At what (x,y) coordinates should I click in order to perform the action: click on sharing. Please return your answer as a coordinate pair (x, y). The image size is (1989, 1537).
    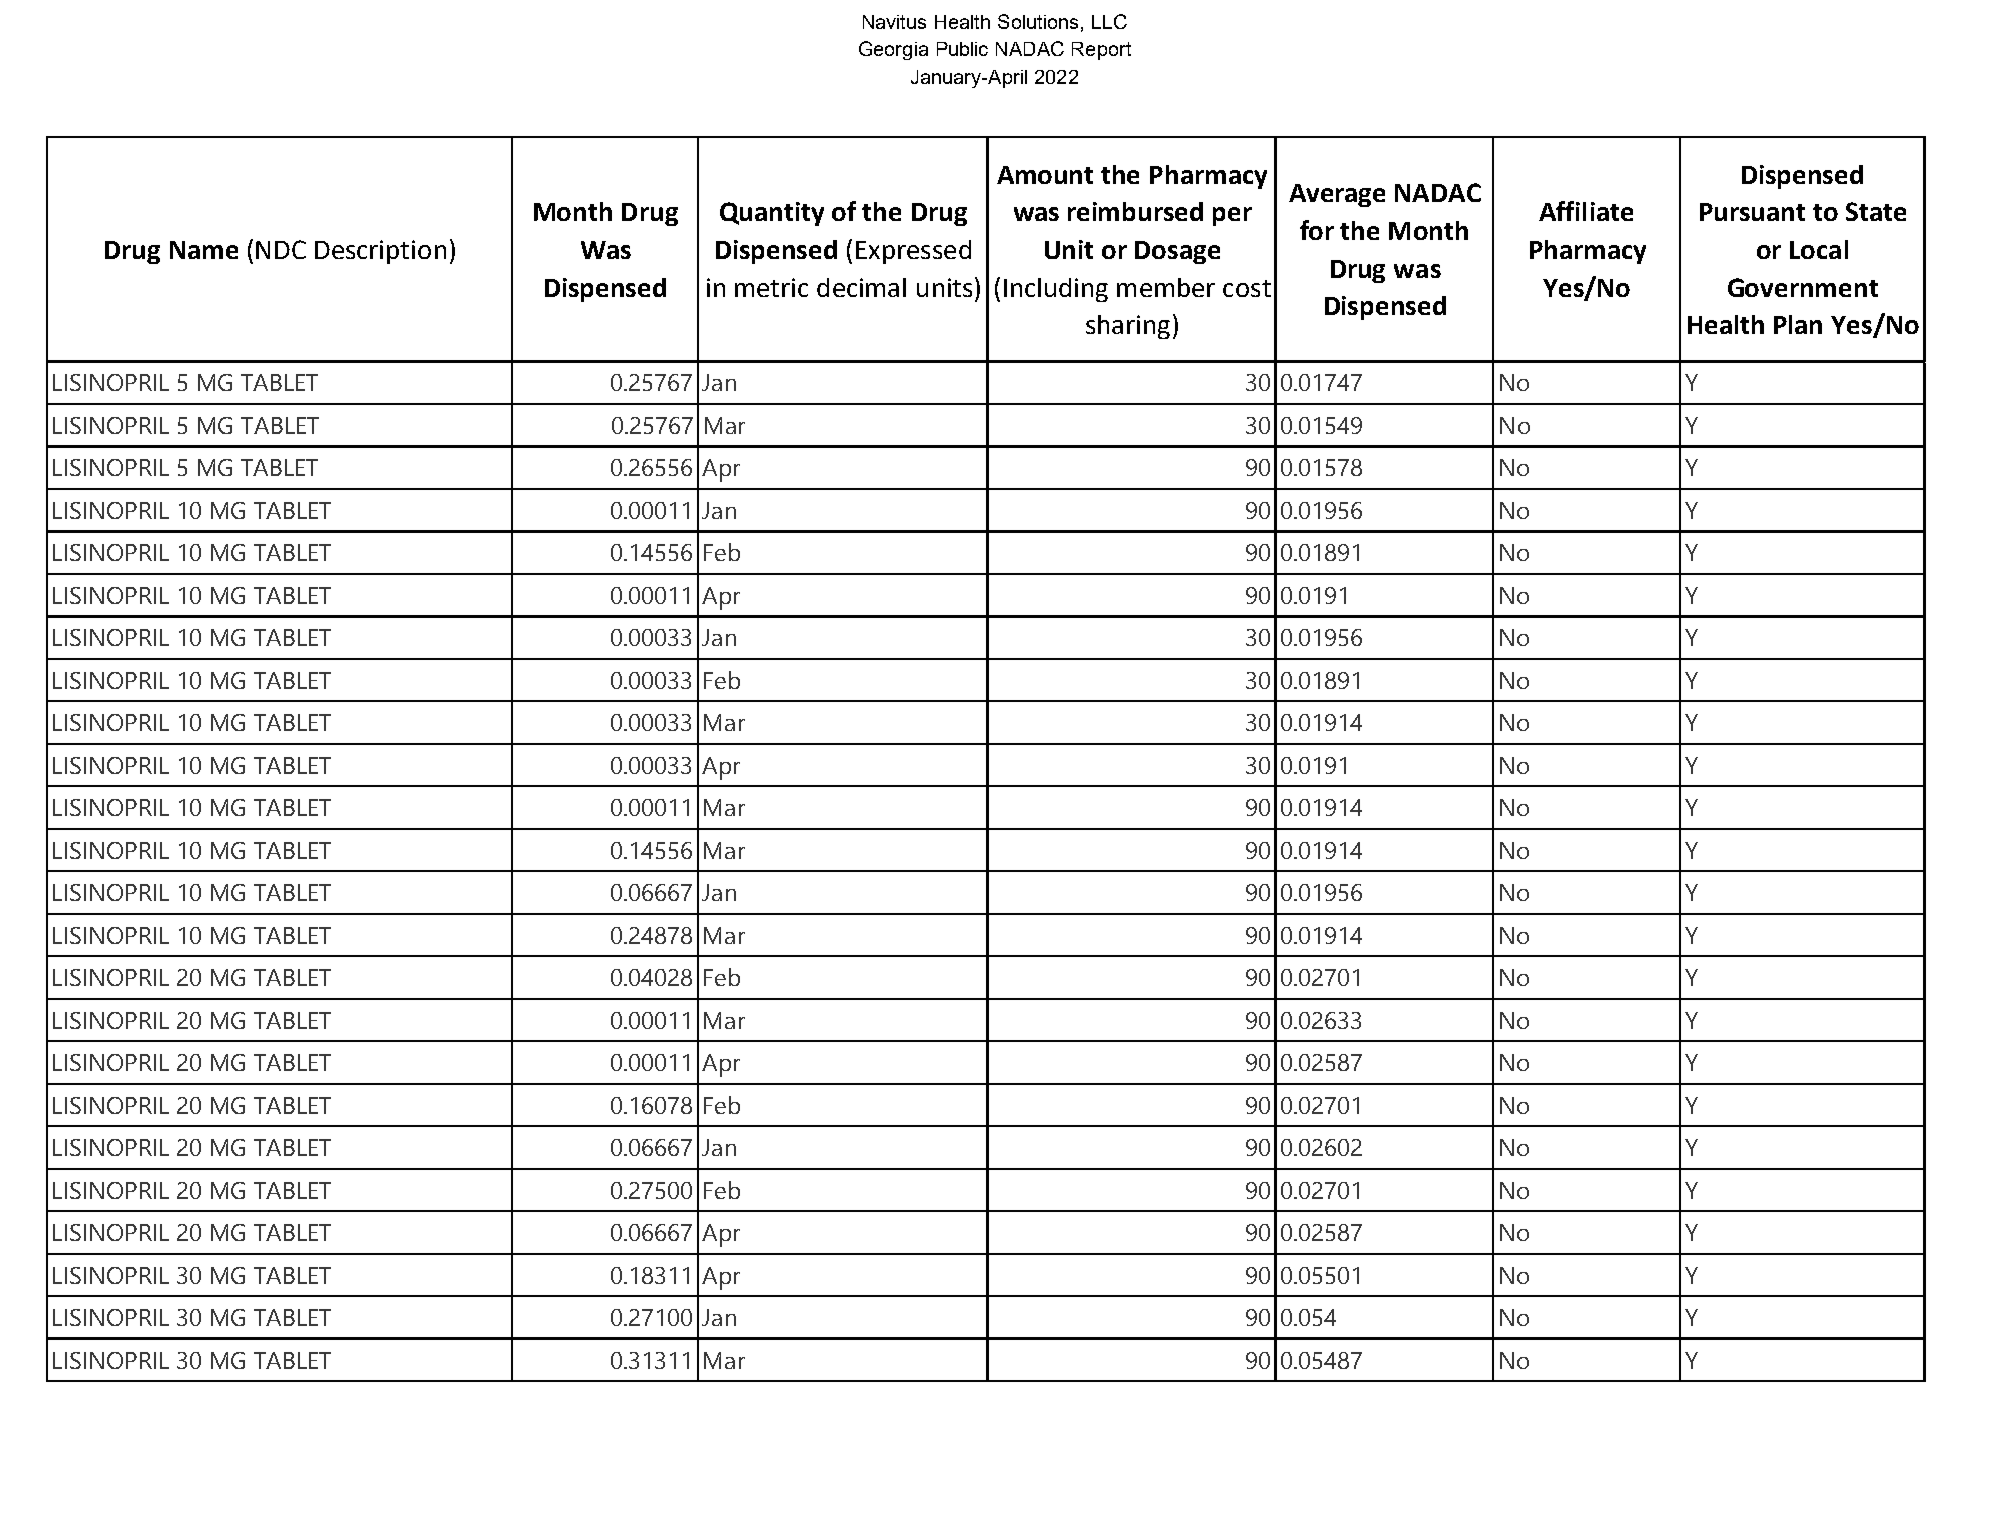
    Looking at the image, I should click on (1128, 327).
